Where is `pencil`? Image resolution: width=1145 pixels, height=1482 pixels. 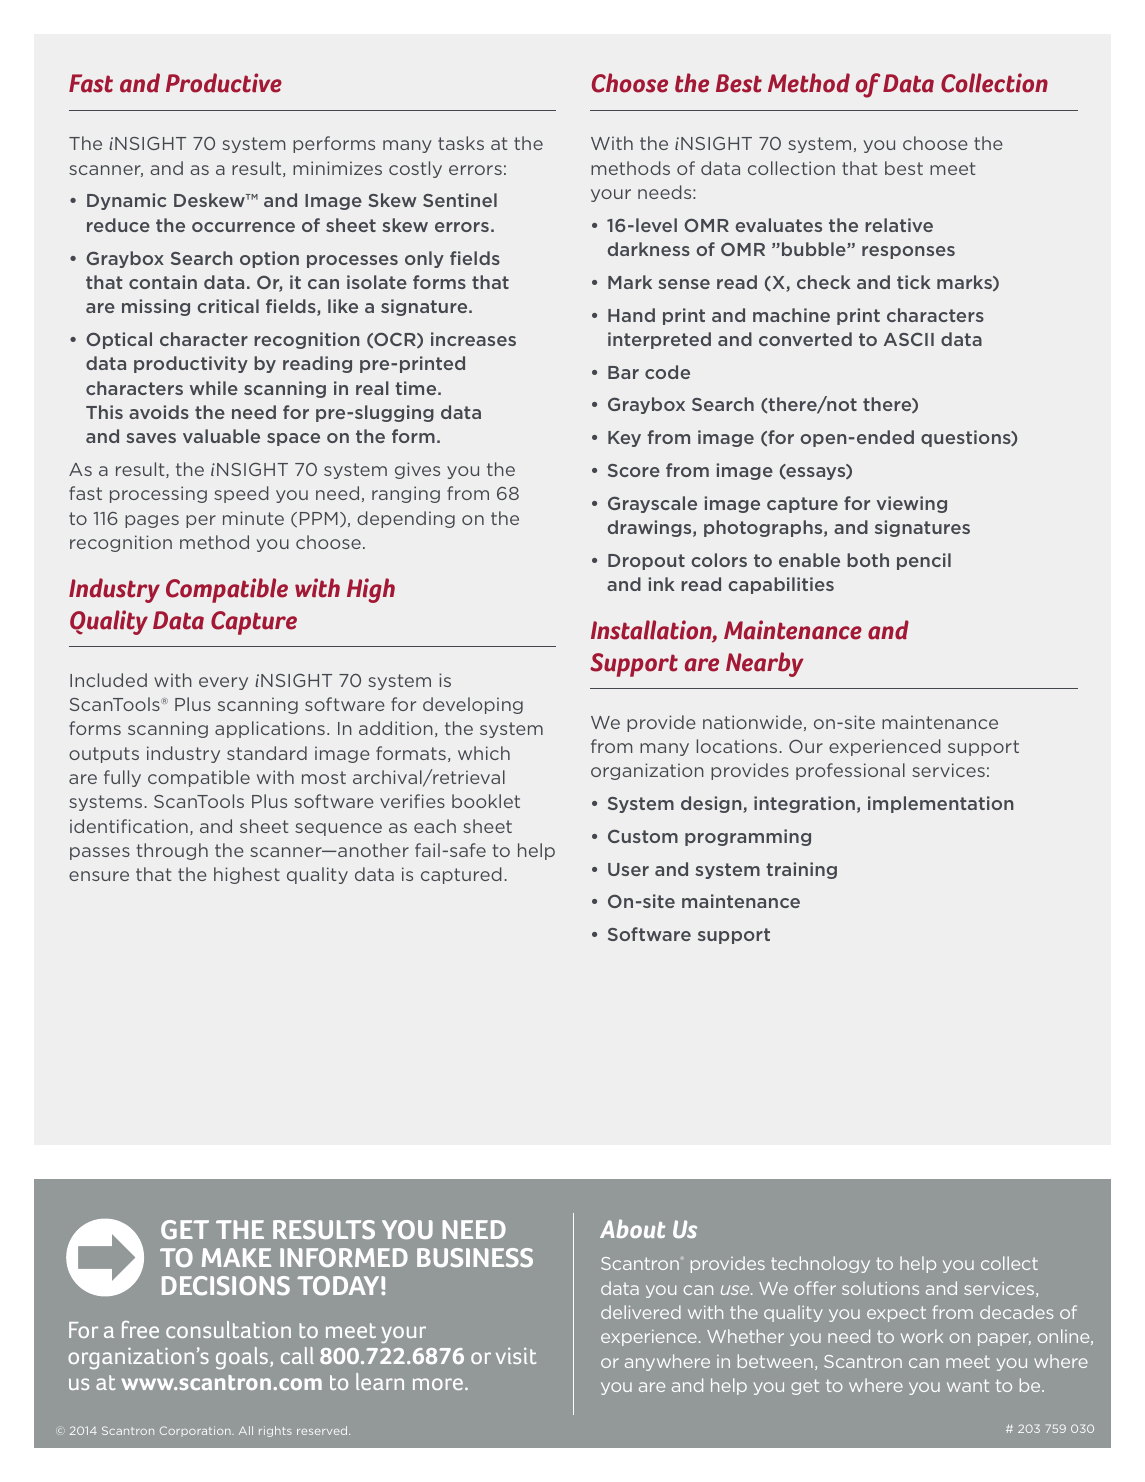 pencil is located at coordinates (924, 561).
